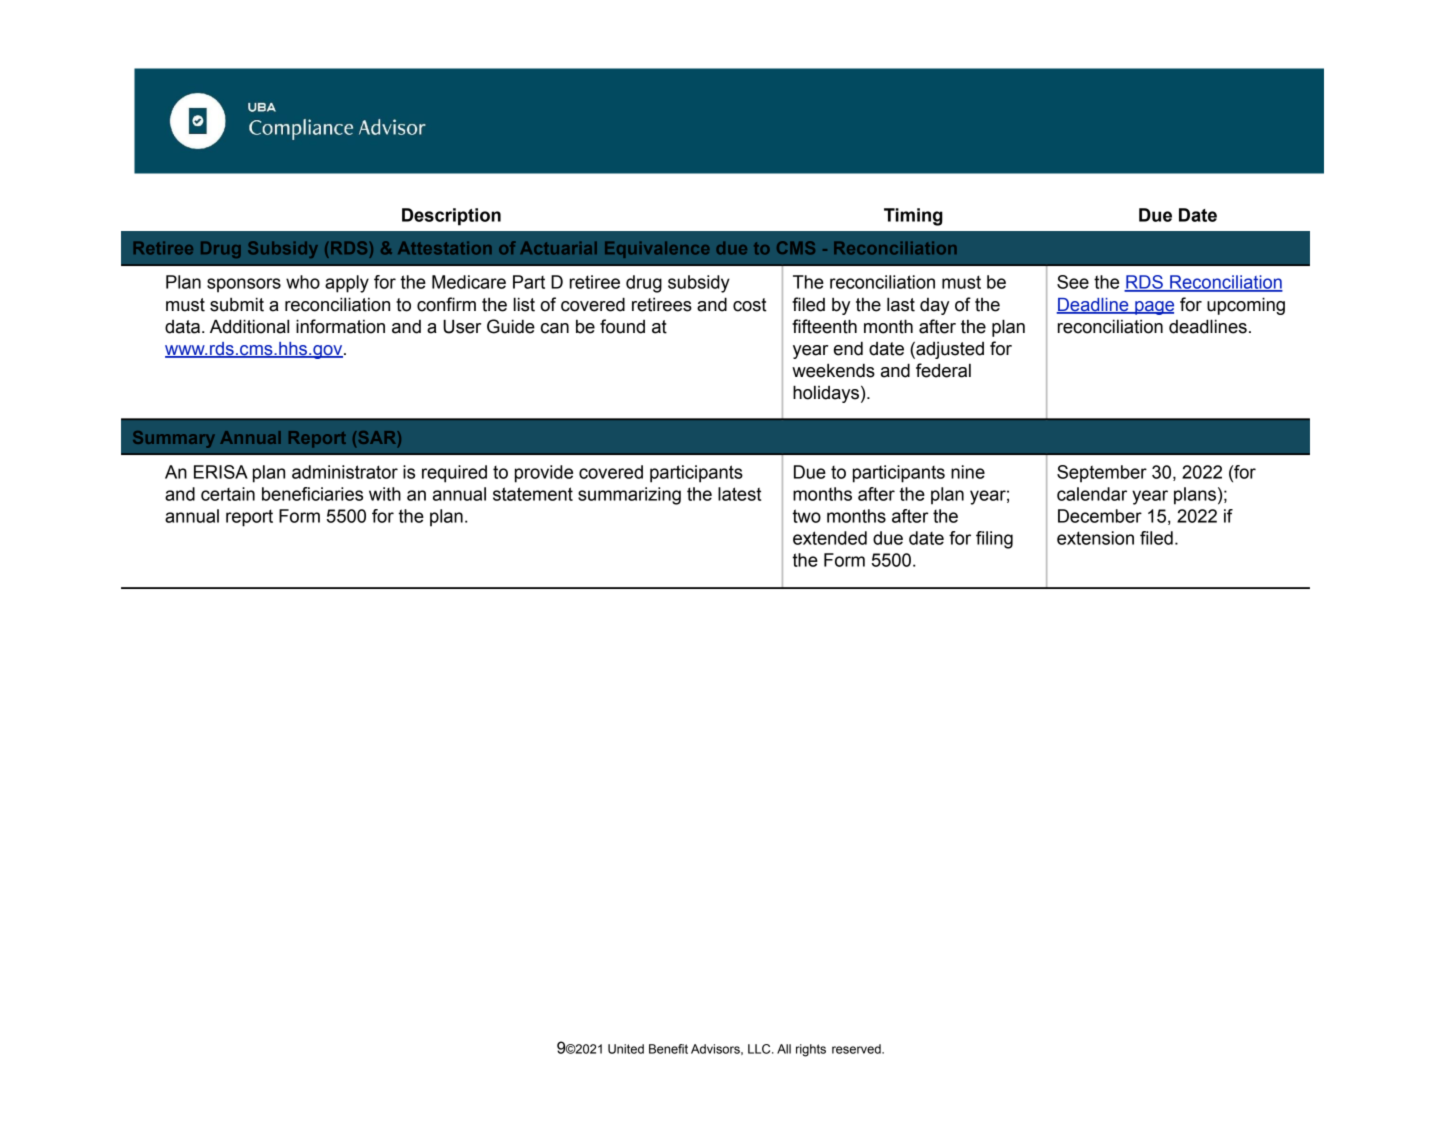  Describe the element at coordinates (228, 494) in the document. I see `certain` at that location.
